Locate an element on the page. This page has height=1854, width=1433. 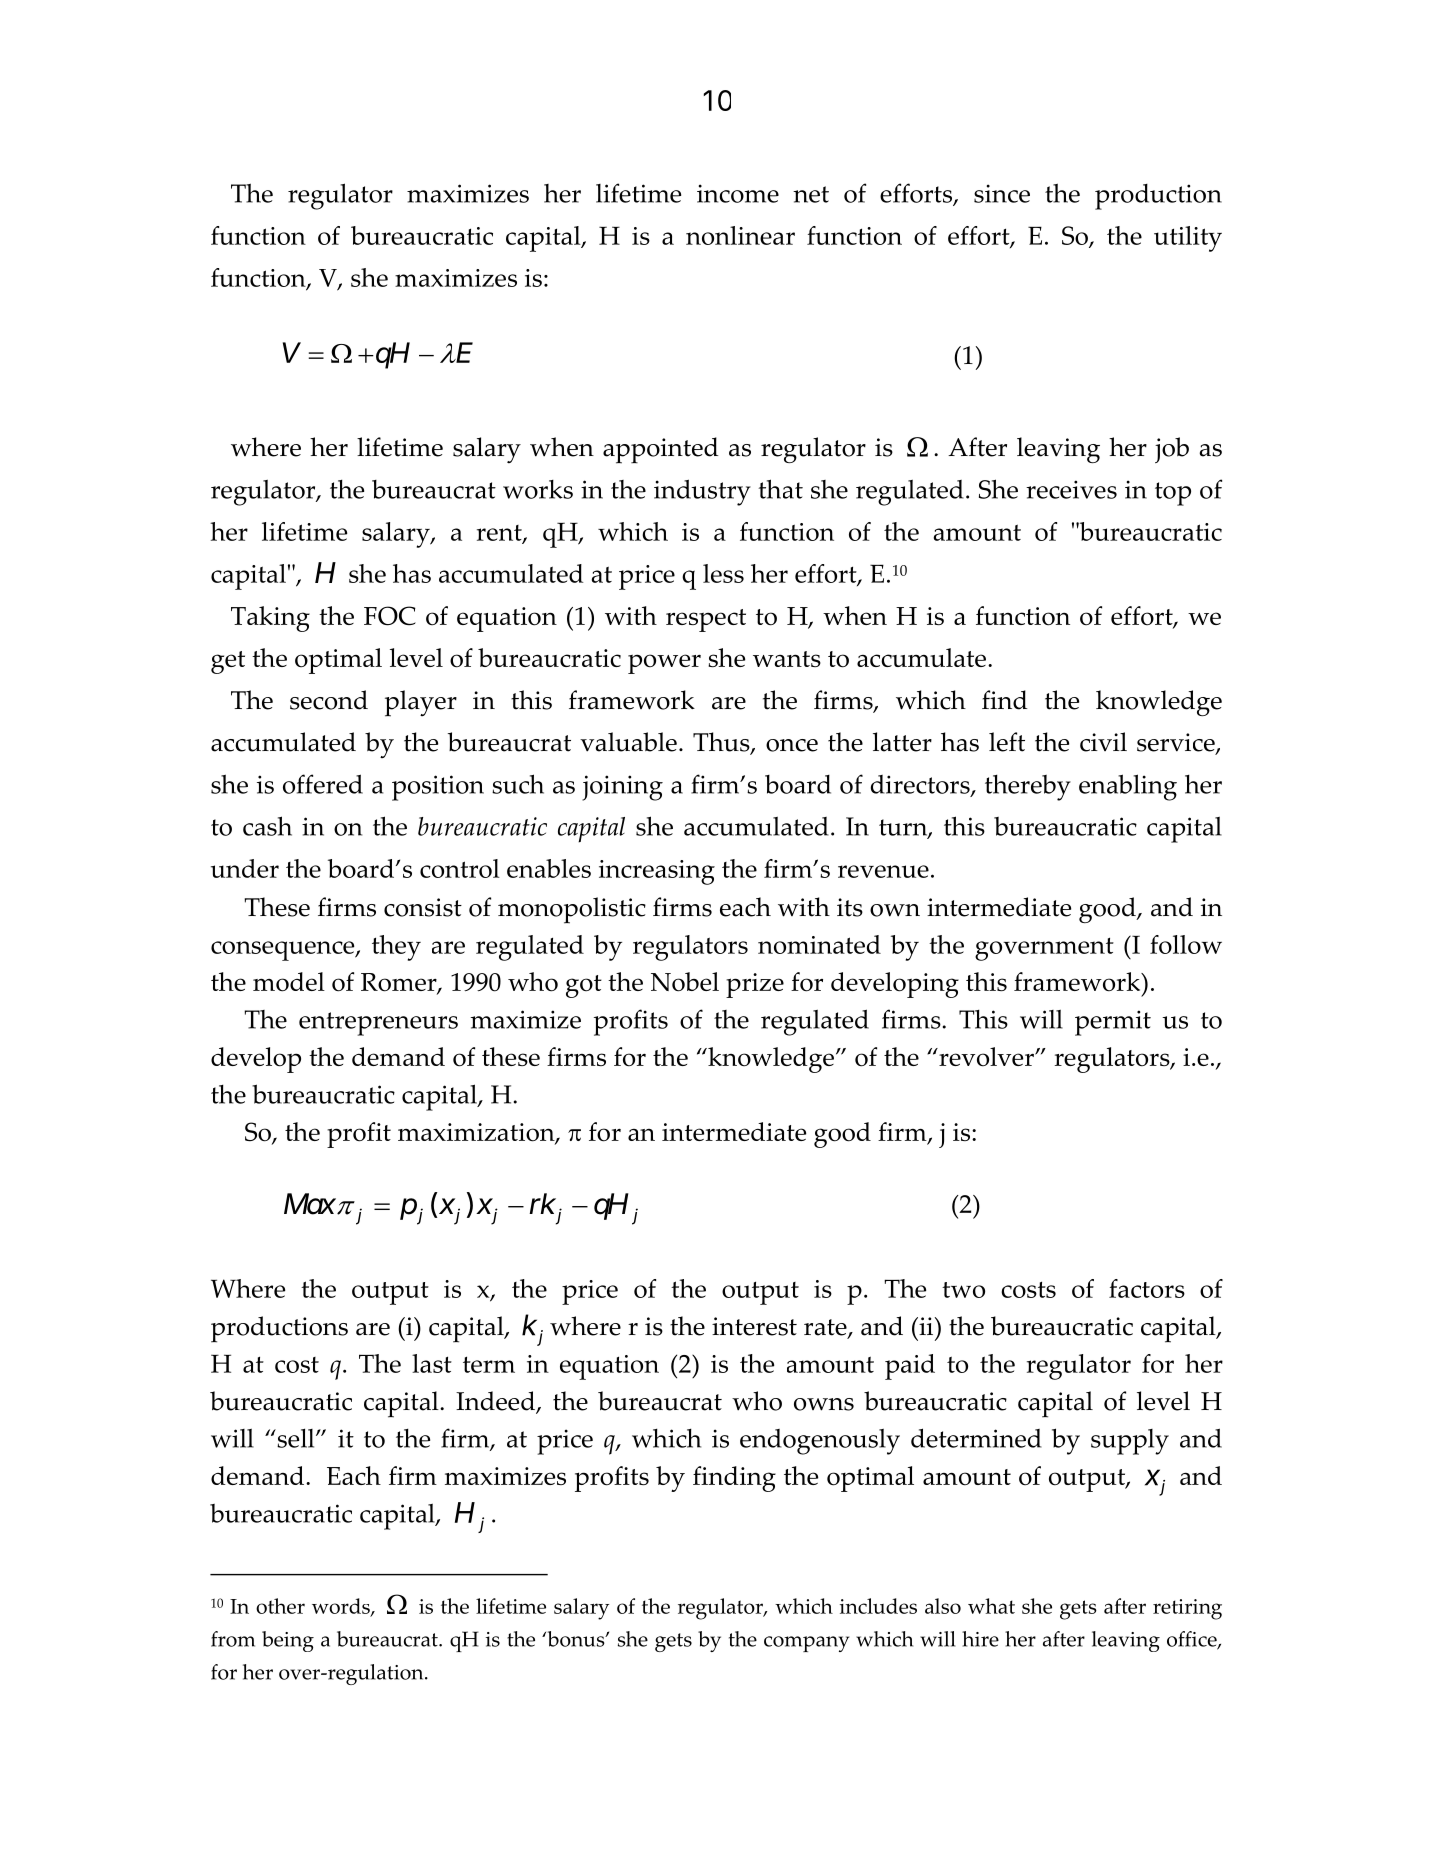
since is located at coordinates (1002, 193).
